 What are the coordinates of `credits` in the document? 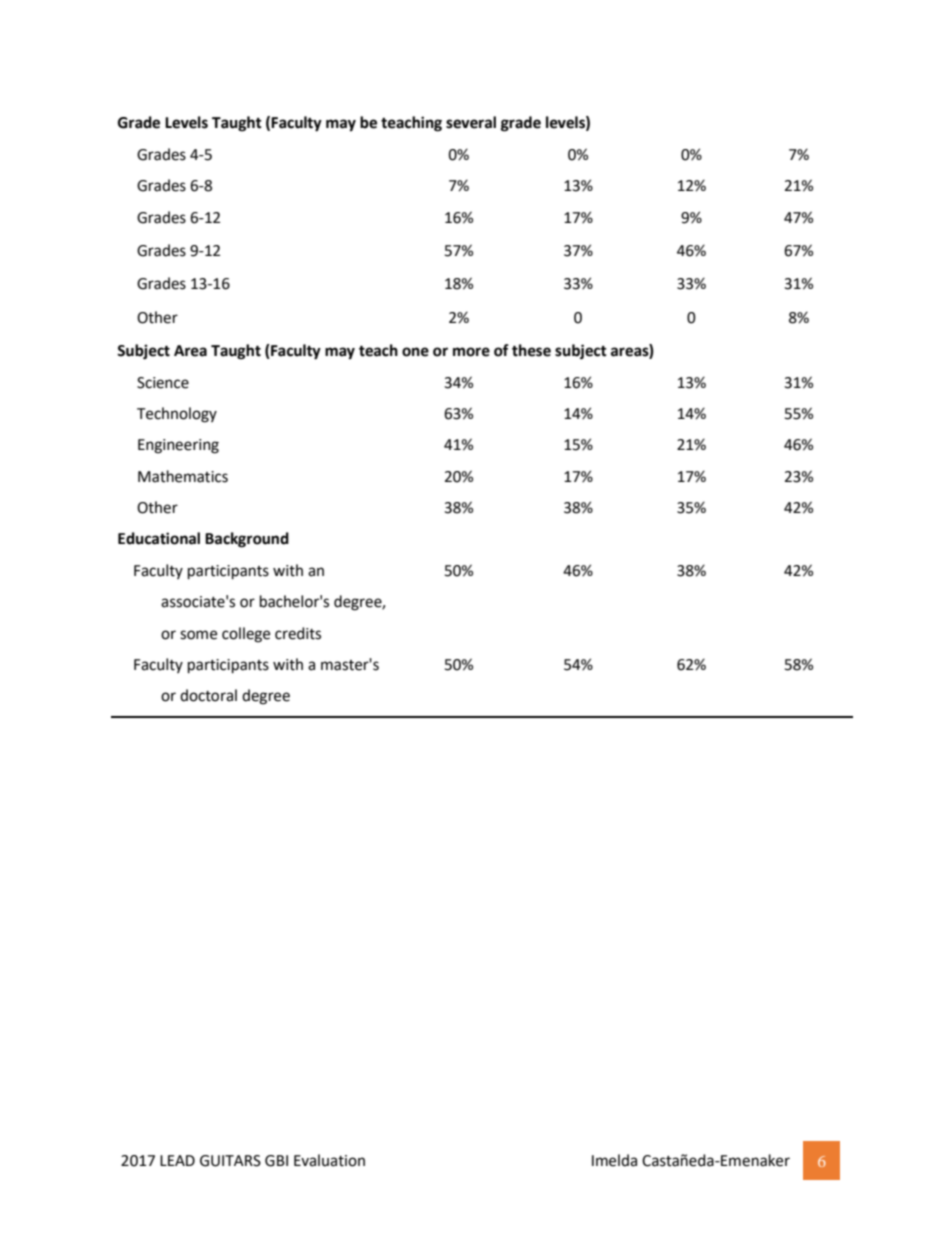 It's located at (298, 633).
